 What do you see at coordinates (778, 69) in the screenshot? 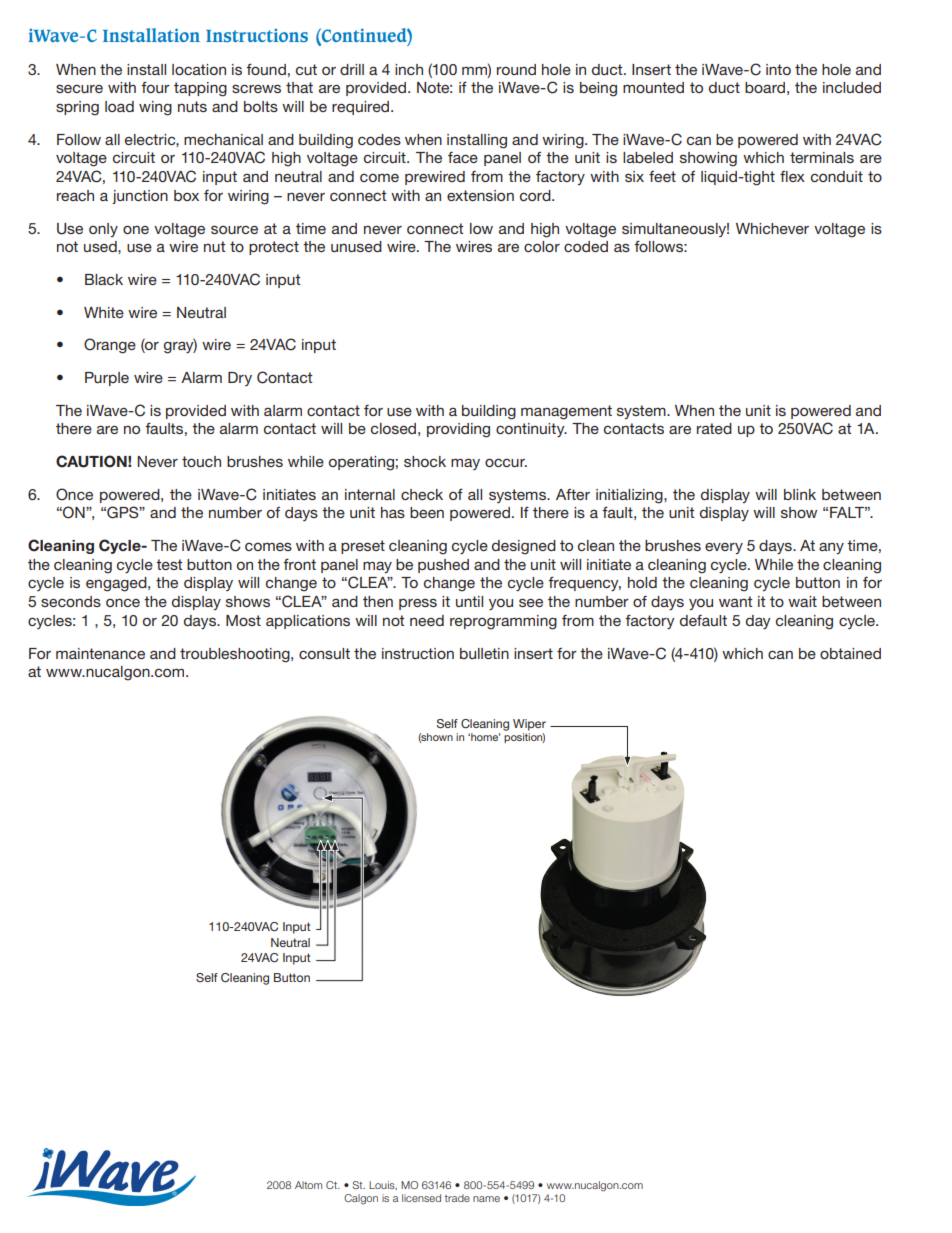
I see `into` at bounding box center [778, 69].
